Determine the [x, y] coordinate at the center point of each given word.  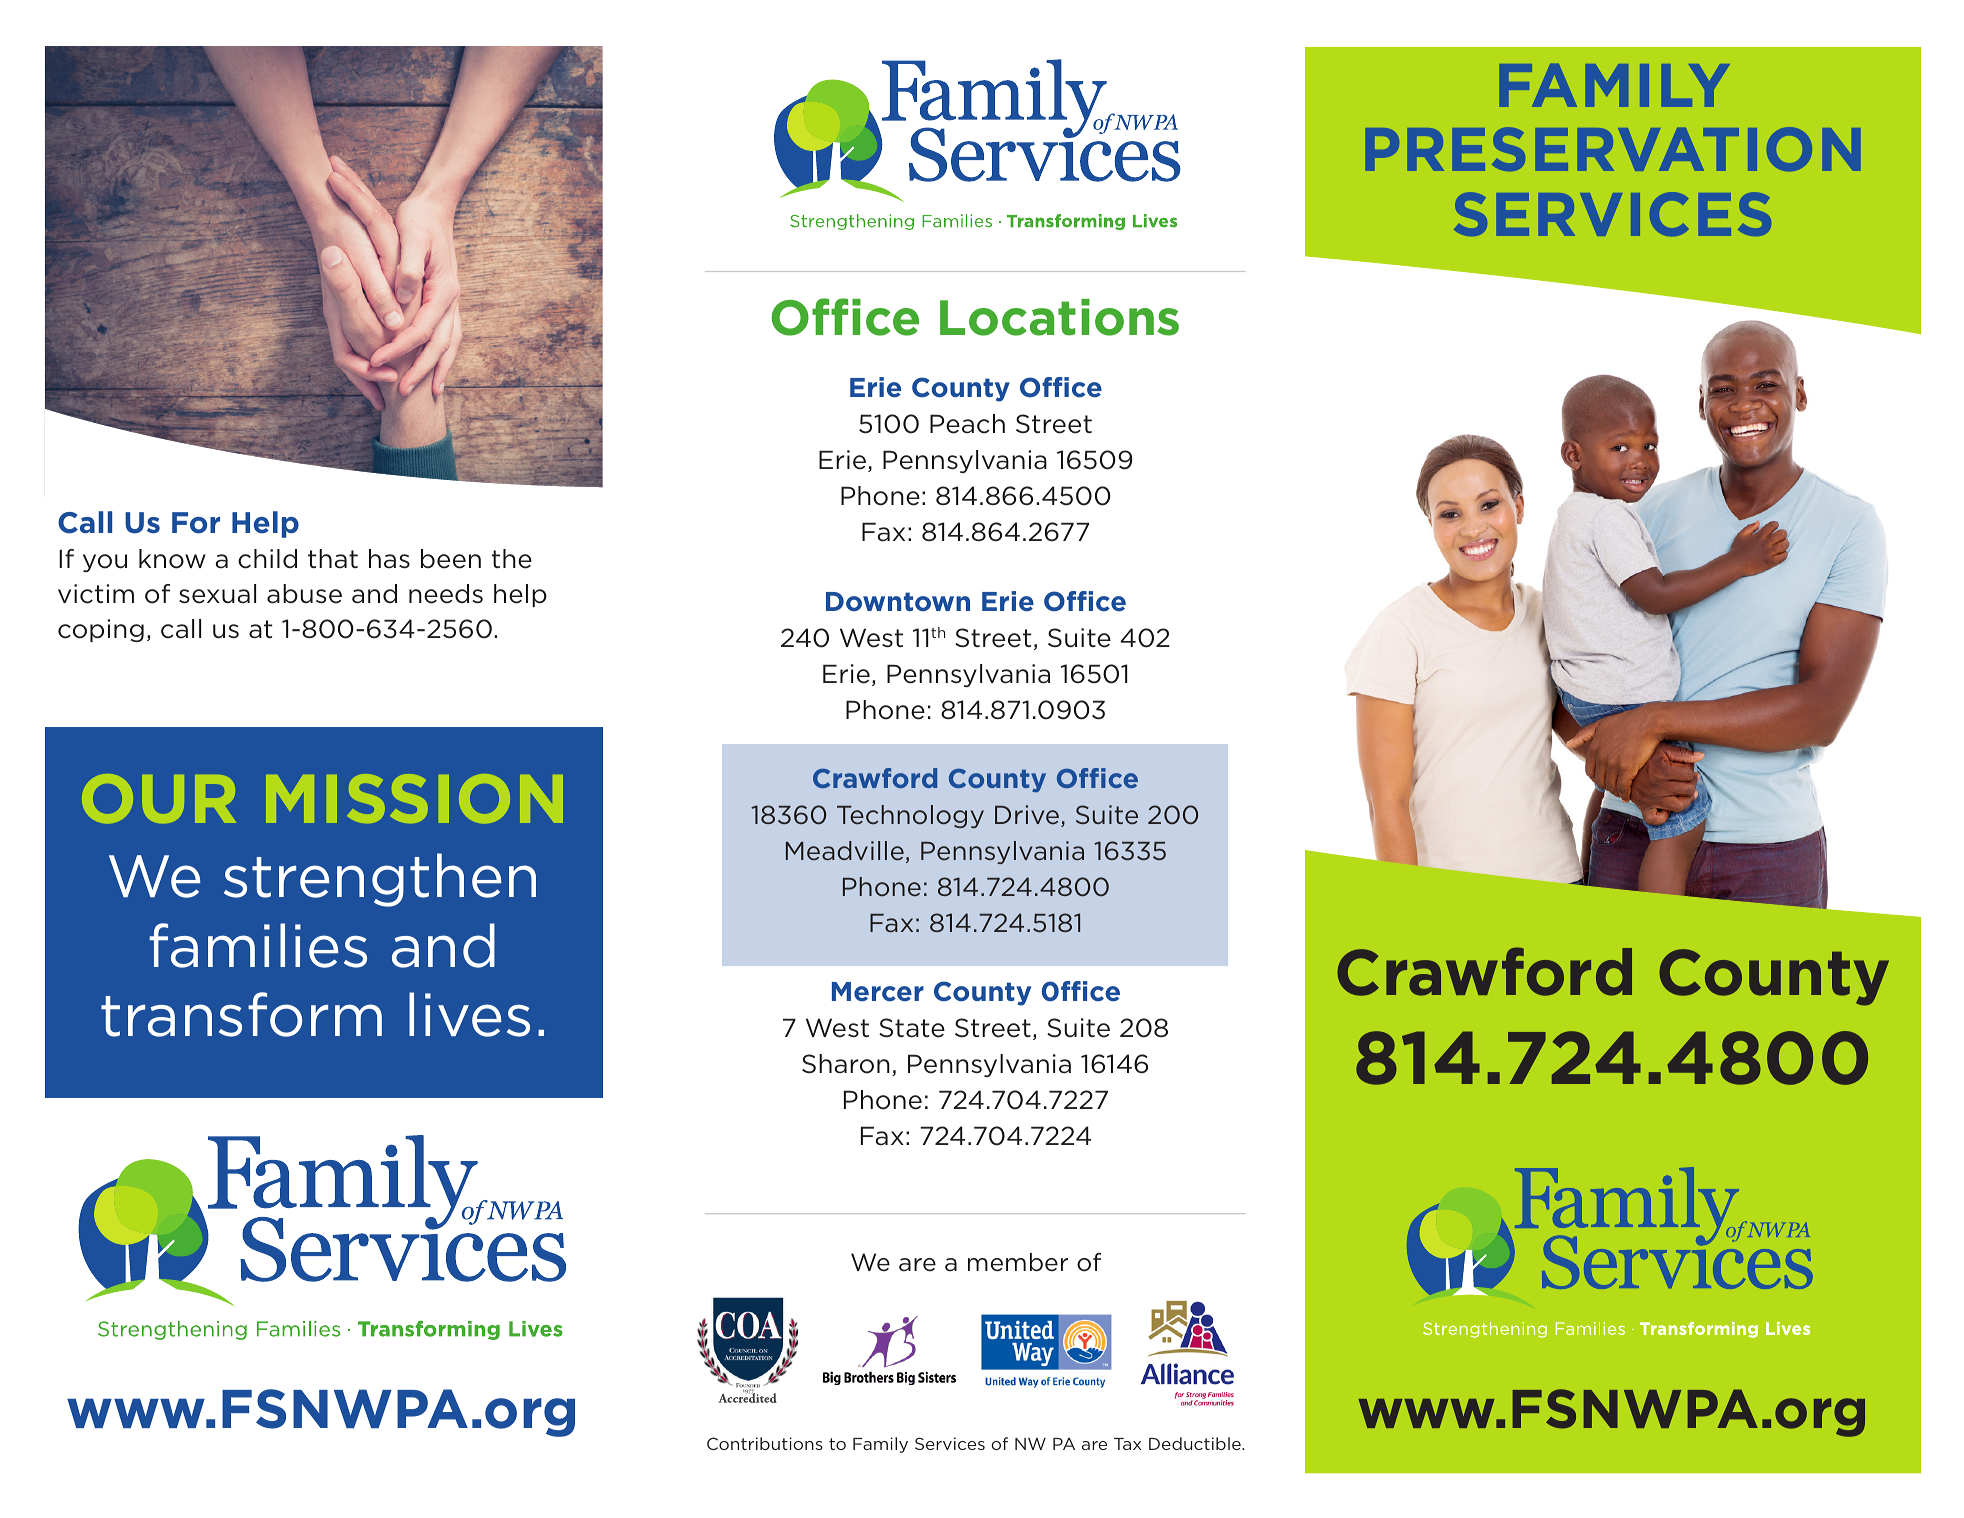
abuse [304, 594]
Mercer [878, 992]
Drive [1028, 816]
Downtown [898, 601]
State [912, 1028]
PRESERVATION [1613, 149]
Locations [1059, 317]
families [258, 945]
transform [241, 1014]
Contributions [765, 1443]
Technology [910, 816]
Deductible [1196, 1443]
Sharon [846, 1064]
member [1018, 1262]
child [267, 559]
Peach [967, 424]
